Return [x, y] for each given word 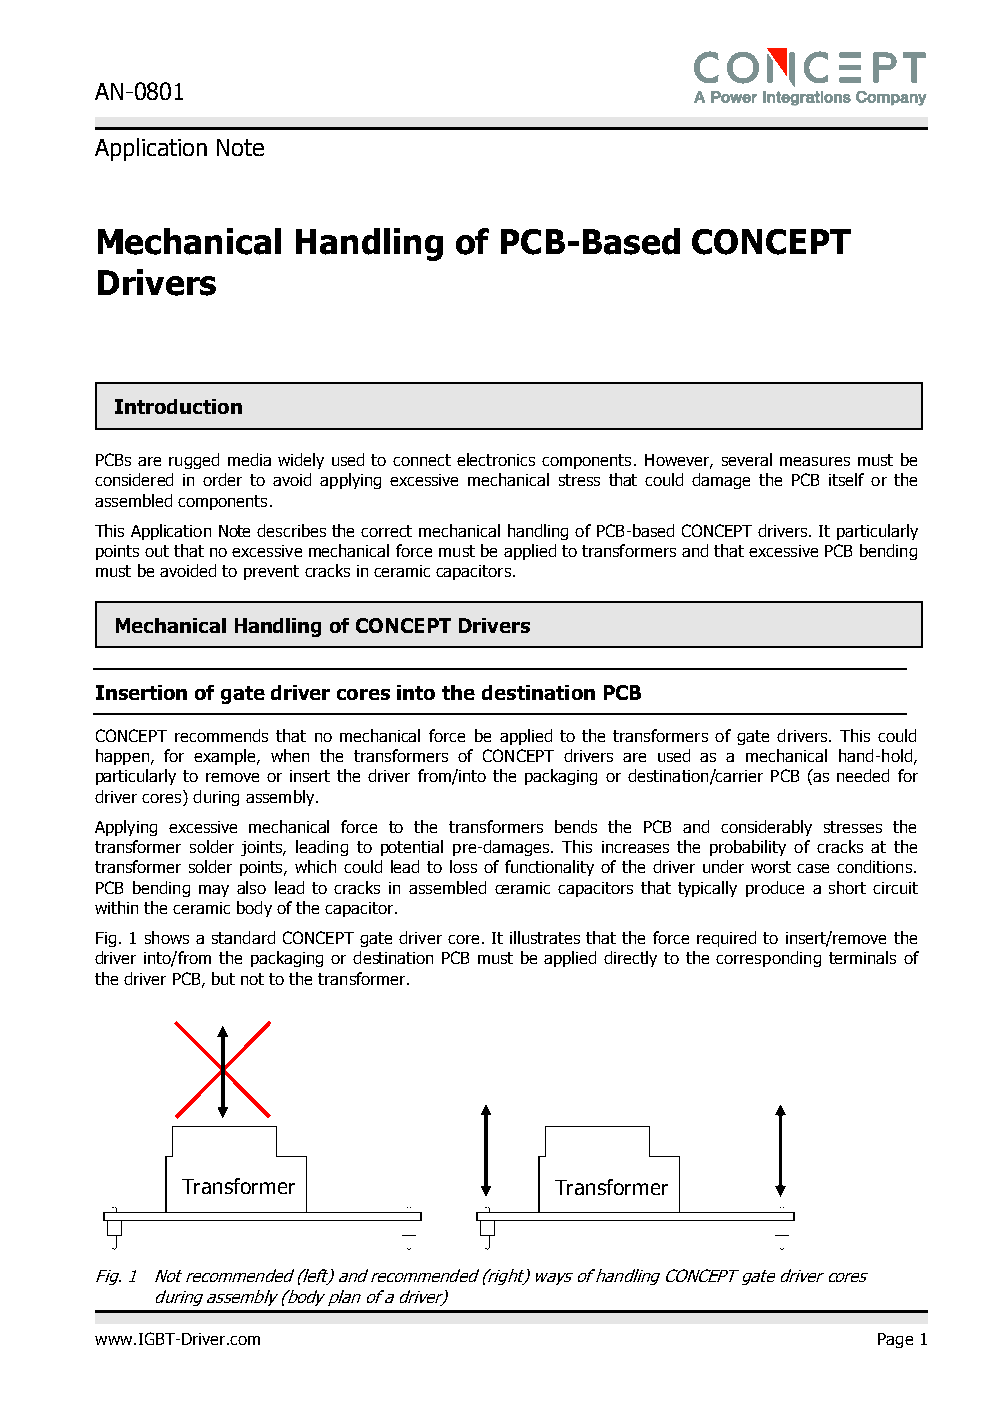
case [813, 868]
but [223, 978]
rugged [194, 461]
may [214, 891]
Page [895, 1340]
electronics [496, 459]
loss [463, 866]
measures [815, 461]
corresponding [768, 959]
